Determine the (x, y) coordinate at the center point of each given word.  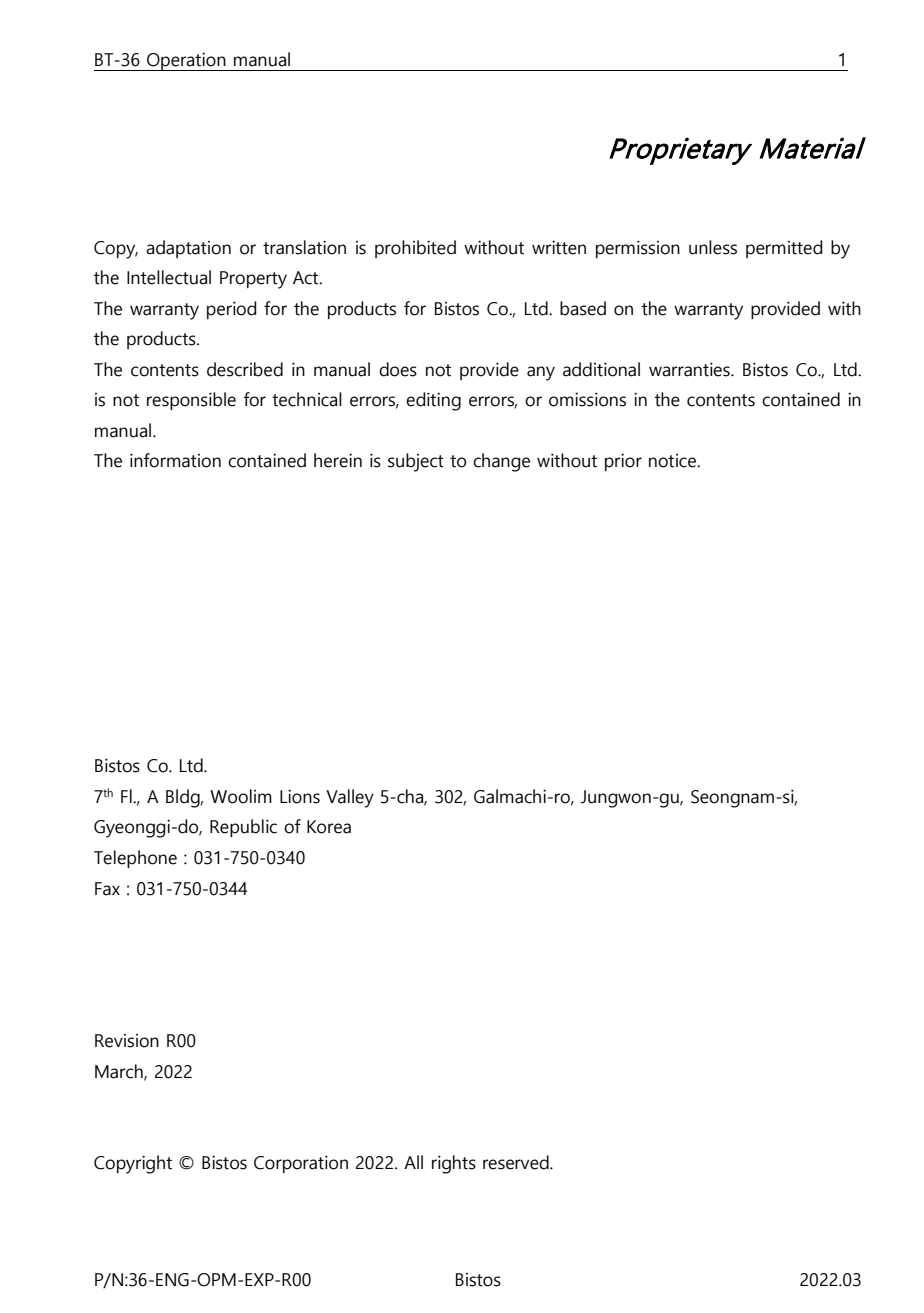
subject (416, 462)
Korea (329, 827)
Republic (243, 828)
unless (713, 247)
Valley (350, 798)
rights (454, 1164)
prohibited (415, 249)
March (120, 1072)
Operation (186, 61)
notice (674, 461)
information (175, 460)
